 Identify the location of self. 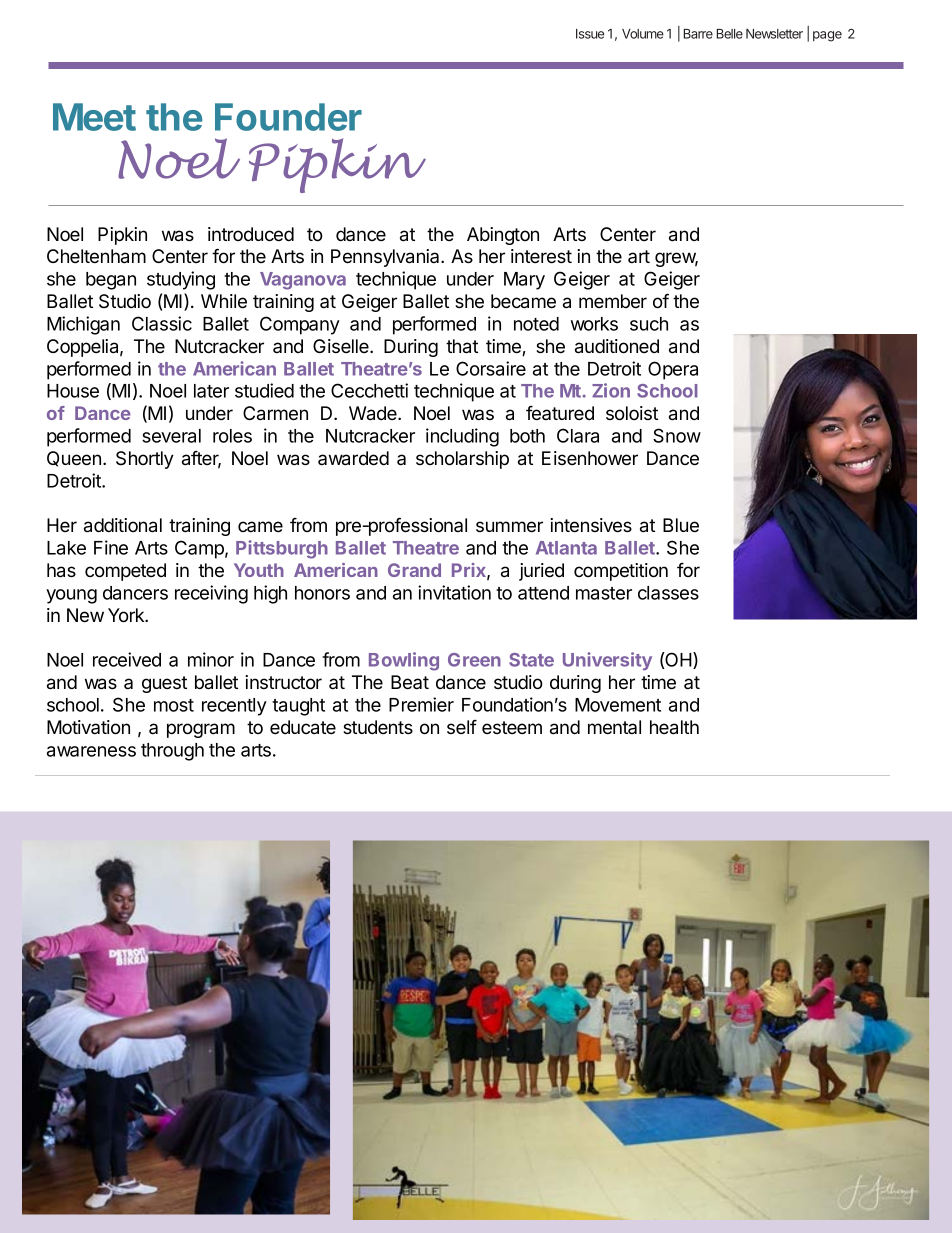
(462, 727).
